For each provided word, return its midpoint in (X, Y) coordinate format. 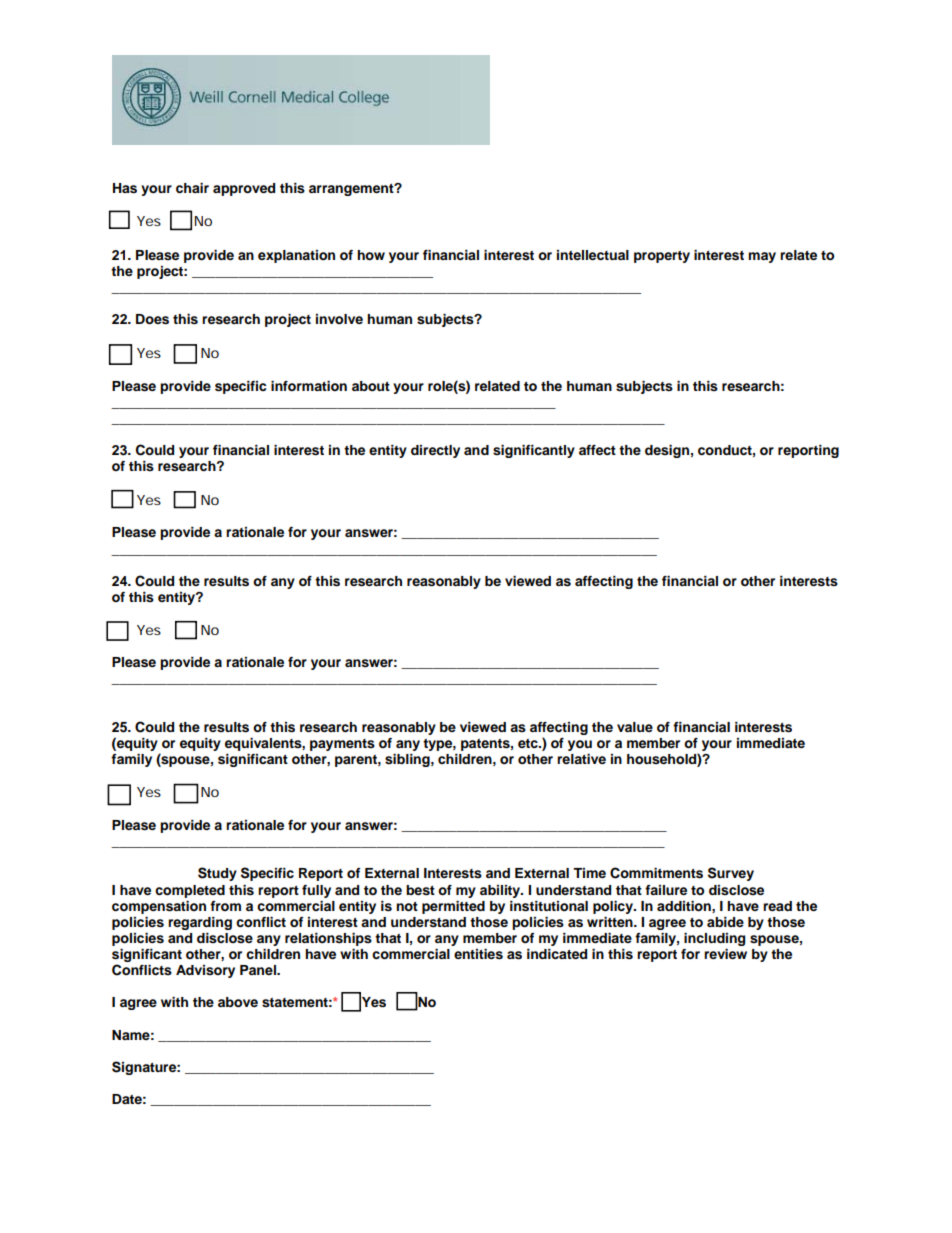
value (635, 727)
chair (192, 188)
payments (342, 745)
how (371, 255)
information (309, 386)
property (662, 257)
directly (435, 451)
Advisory (205, 971)
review (725, 954)
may (762, 257)
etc (529, 743)
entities (478, 954)
